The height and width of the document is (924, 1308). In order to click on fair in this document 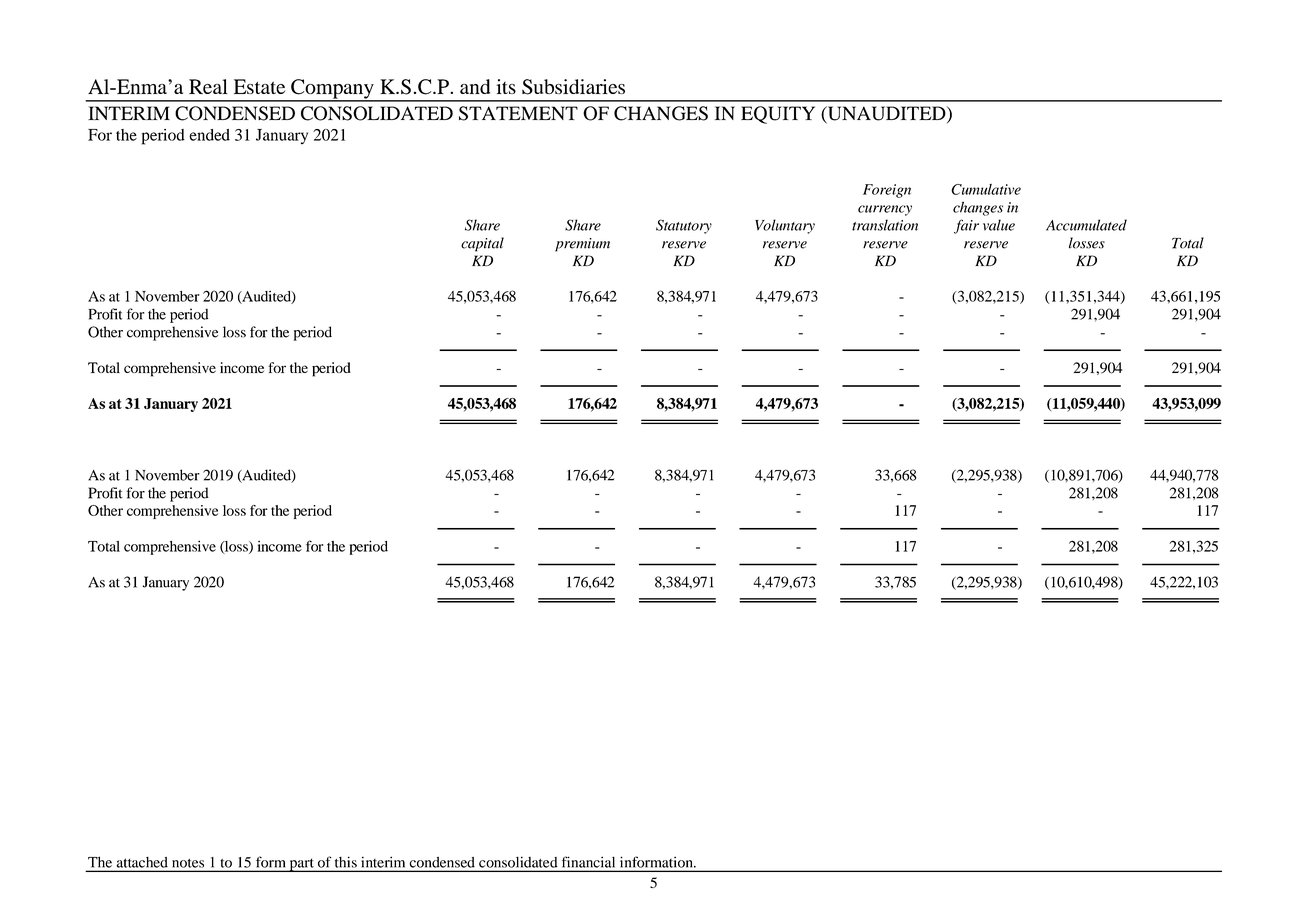, I will do `click(966, 226)`.
